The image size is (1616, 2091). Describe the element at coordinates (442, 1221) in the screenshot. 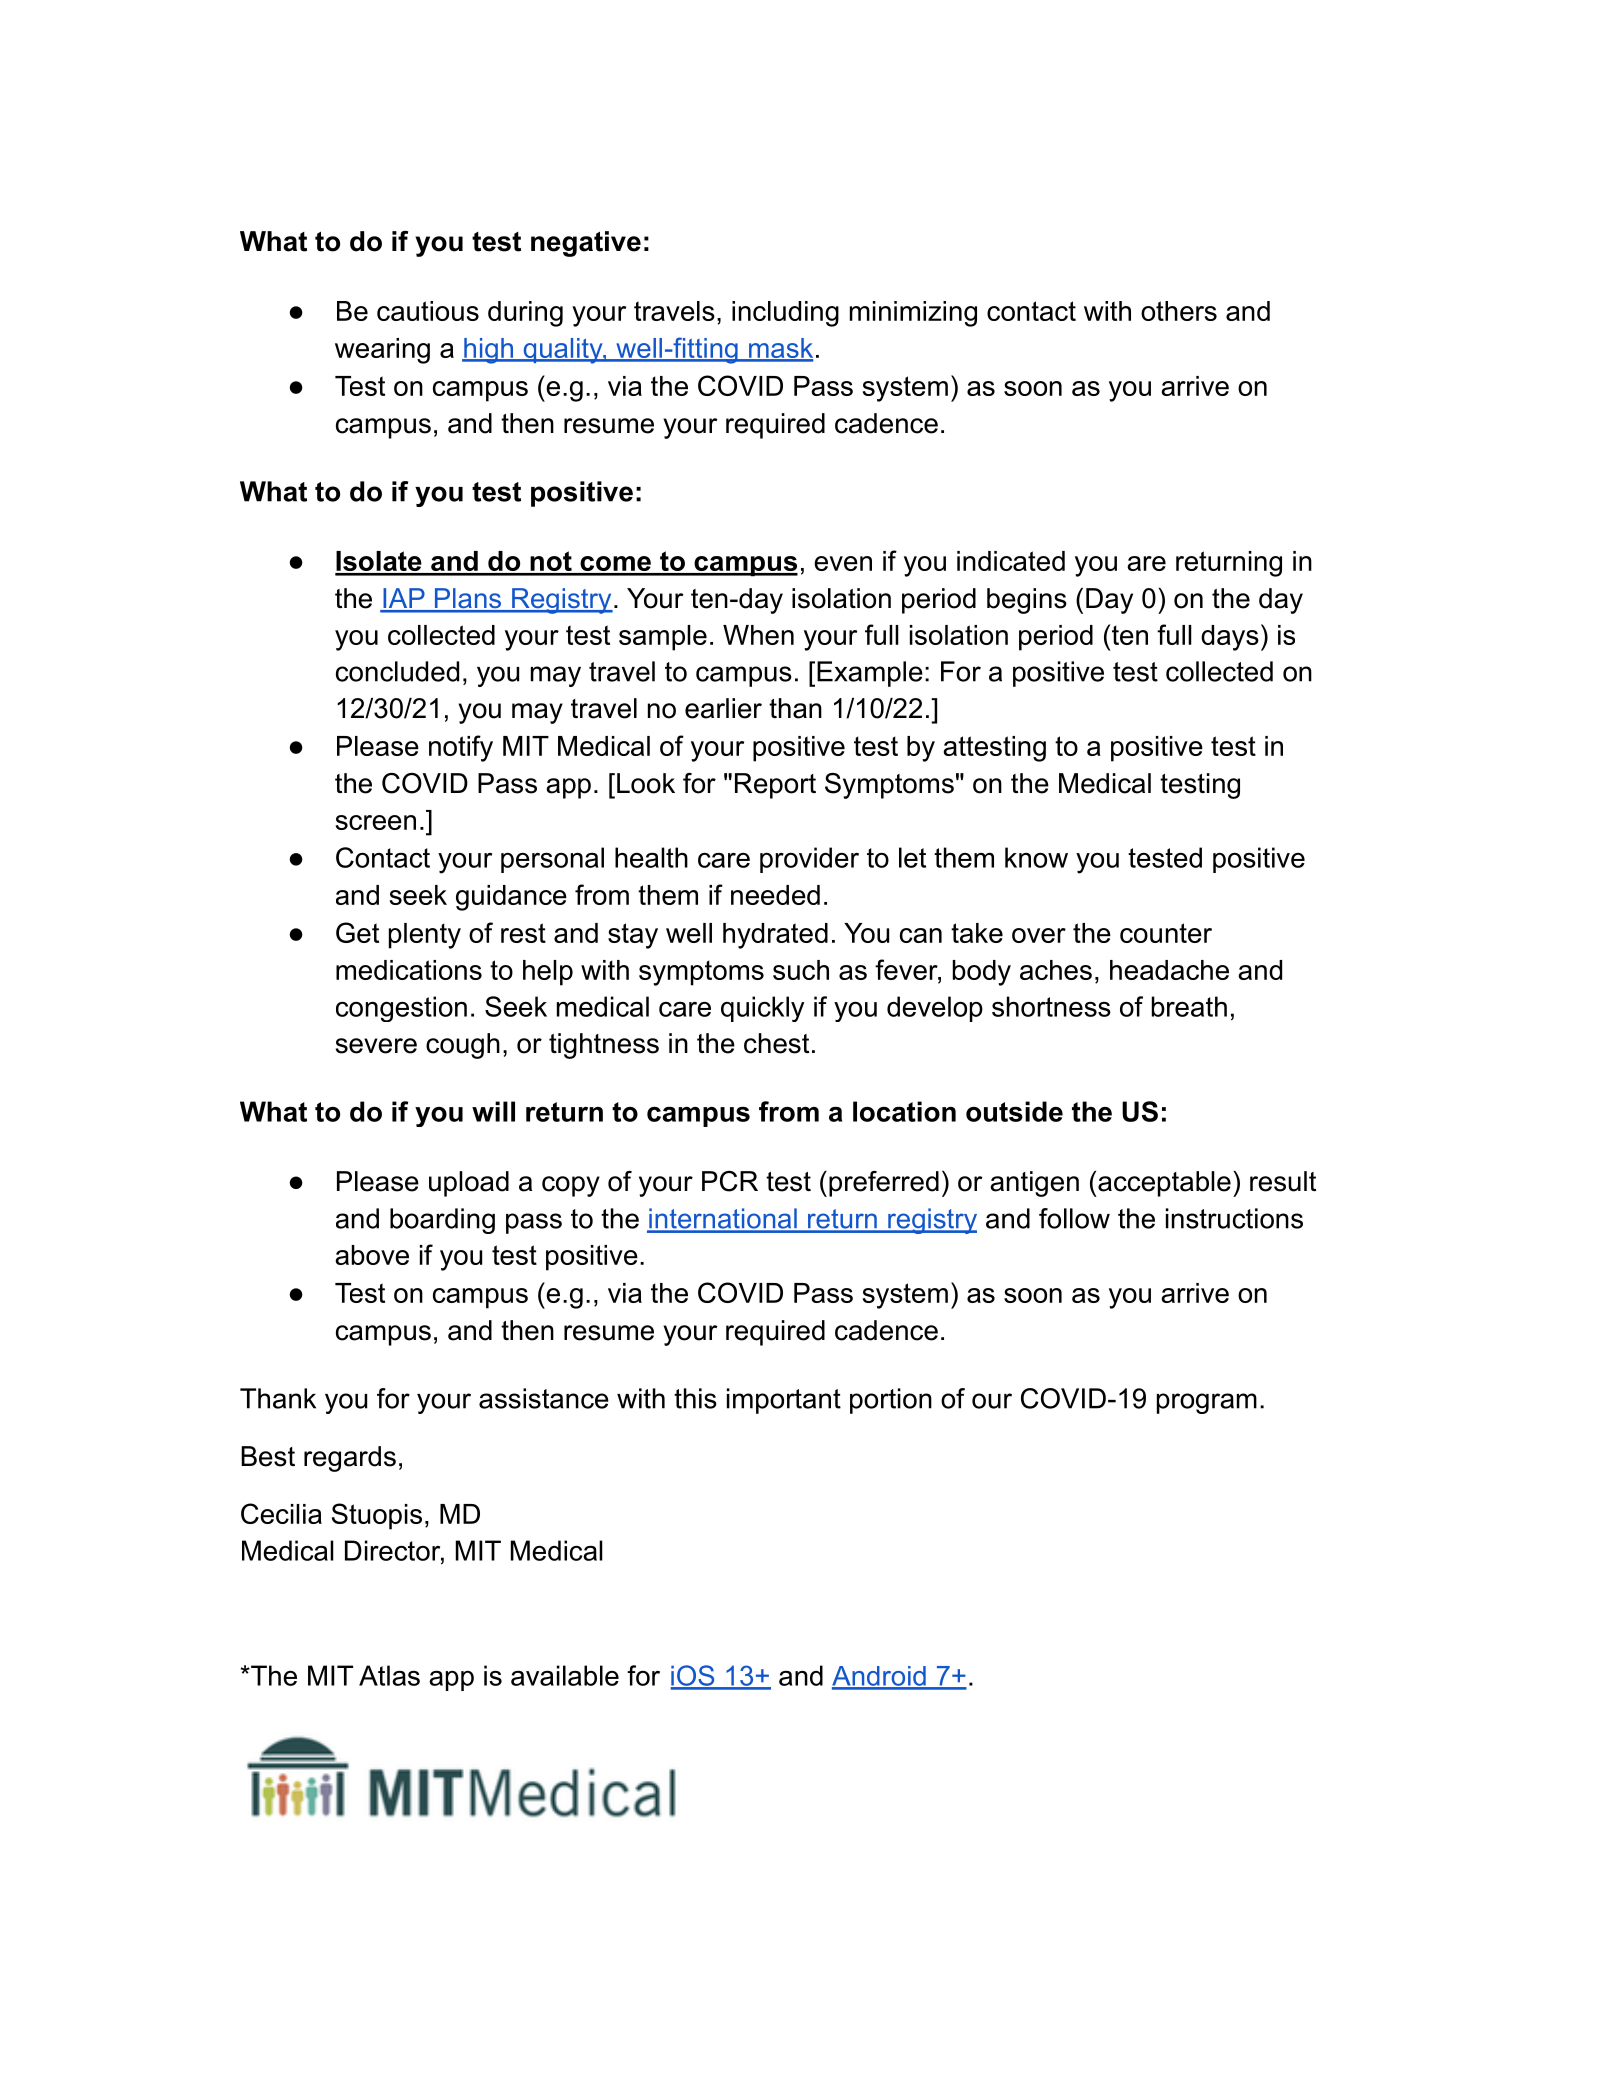

I see `boarding` at that location.
